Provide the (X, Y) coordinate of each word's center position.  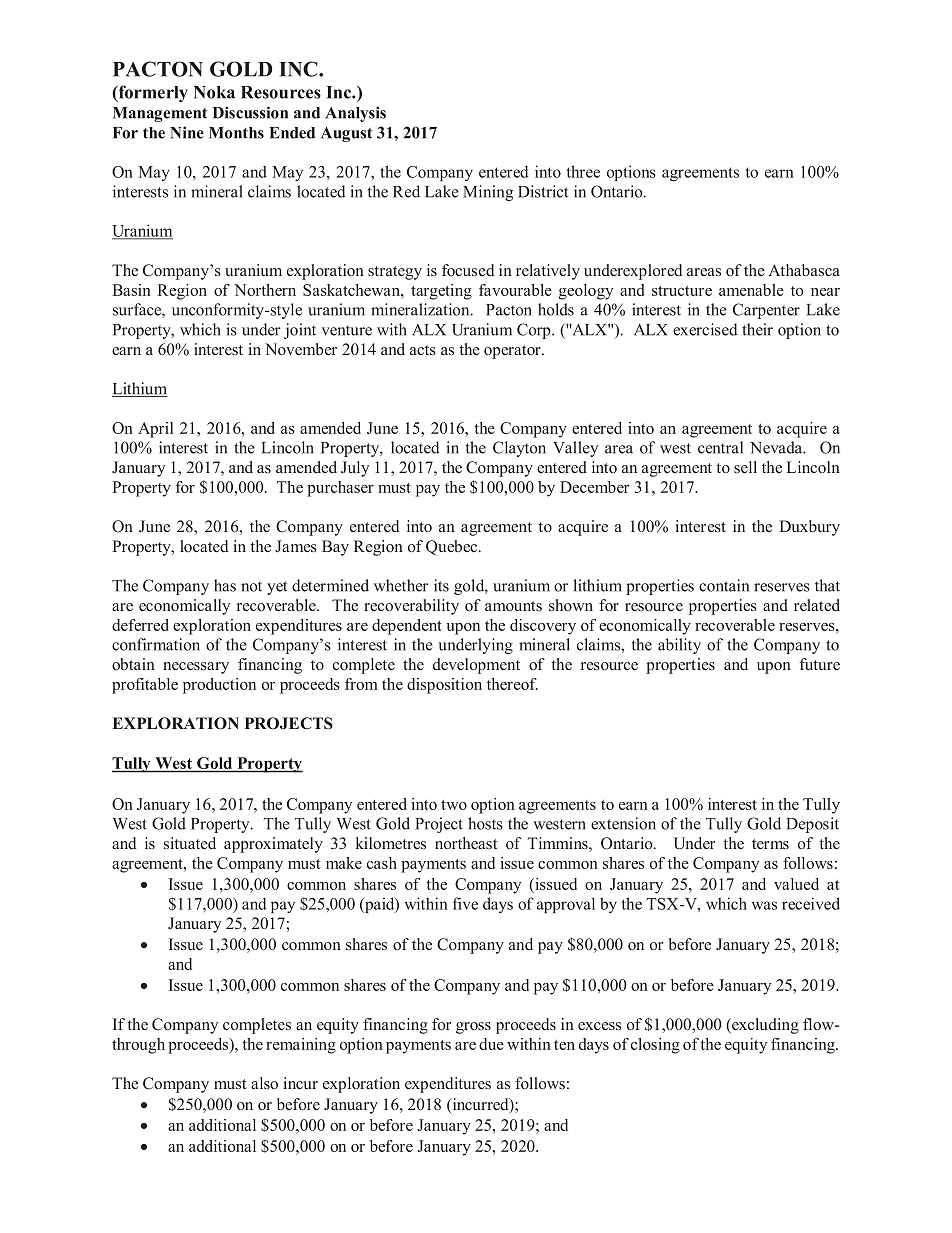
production (219, 686)
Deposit (812, 825)
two (454, 805)
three (583, 171)
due (491, 1044)
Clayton (519, 449)
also (264, 1083)
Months (236, 133)
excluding (764, 1026)
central (720, 447)
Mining (488, 193)
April (155, 430)
